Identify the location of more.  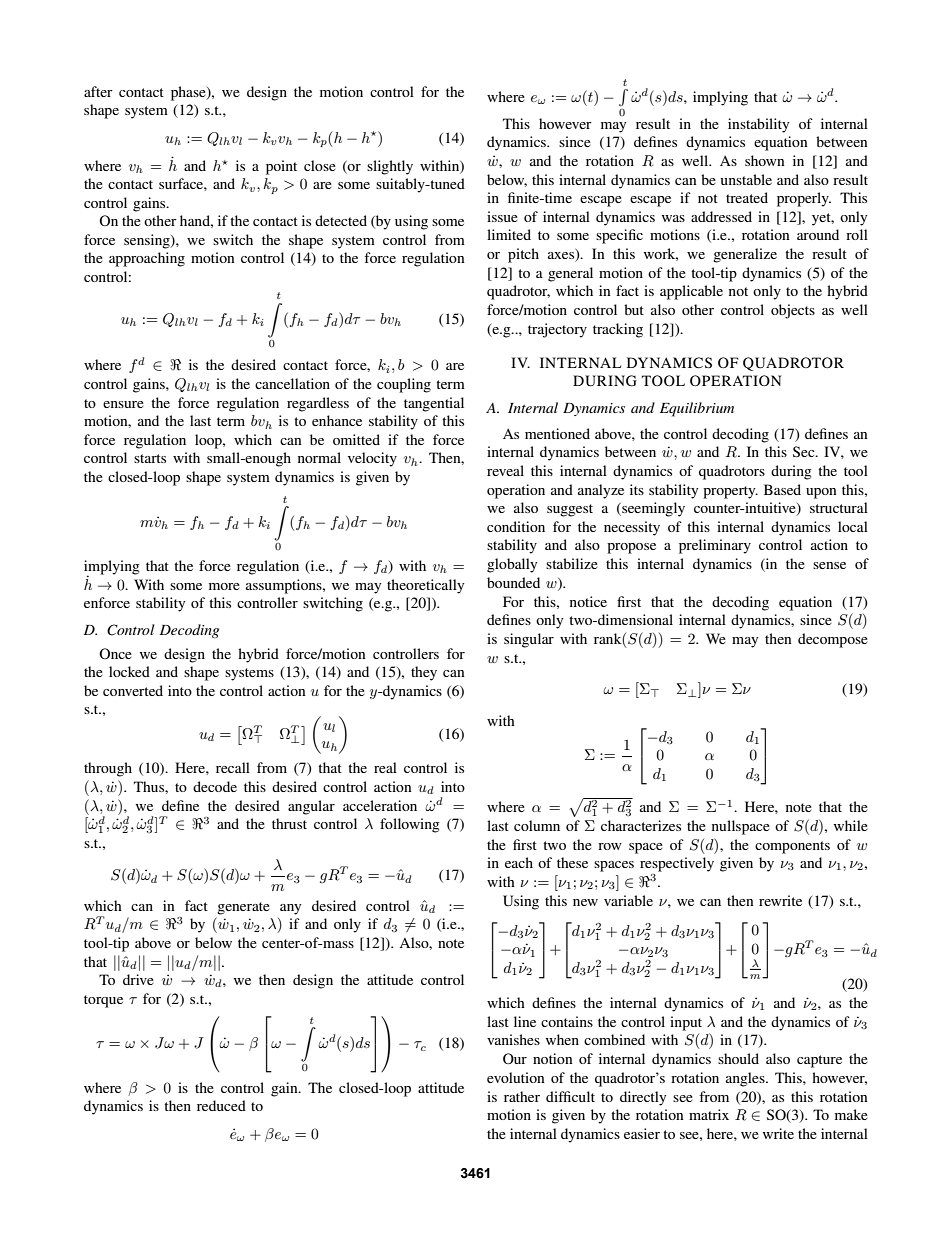
(224, 586).
